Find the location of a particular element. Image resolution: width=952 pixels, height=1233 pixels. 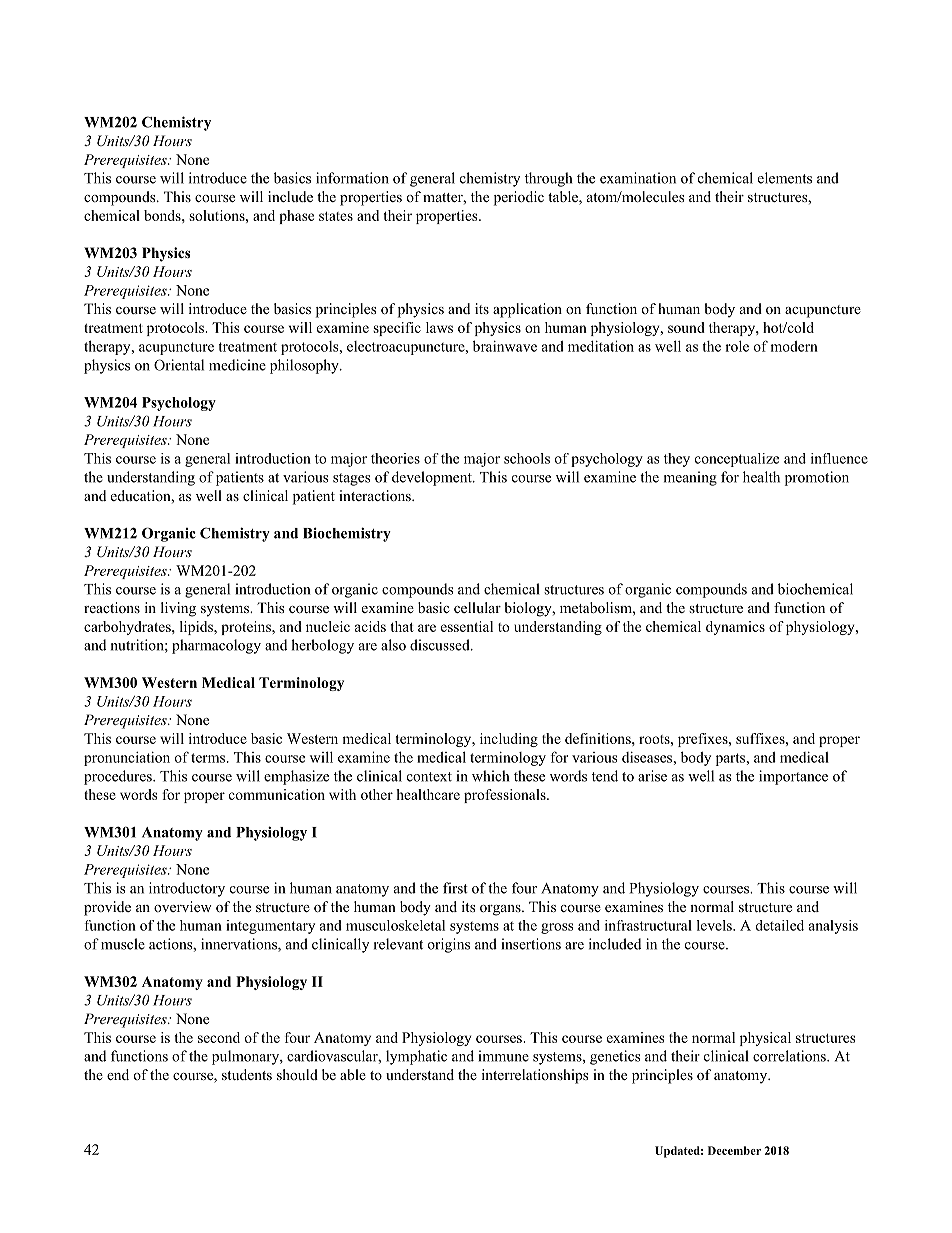

discussed is located at coordinates (441, 645).
